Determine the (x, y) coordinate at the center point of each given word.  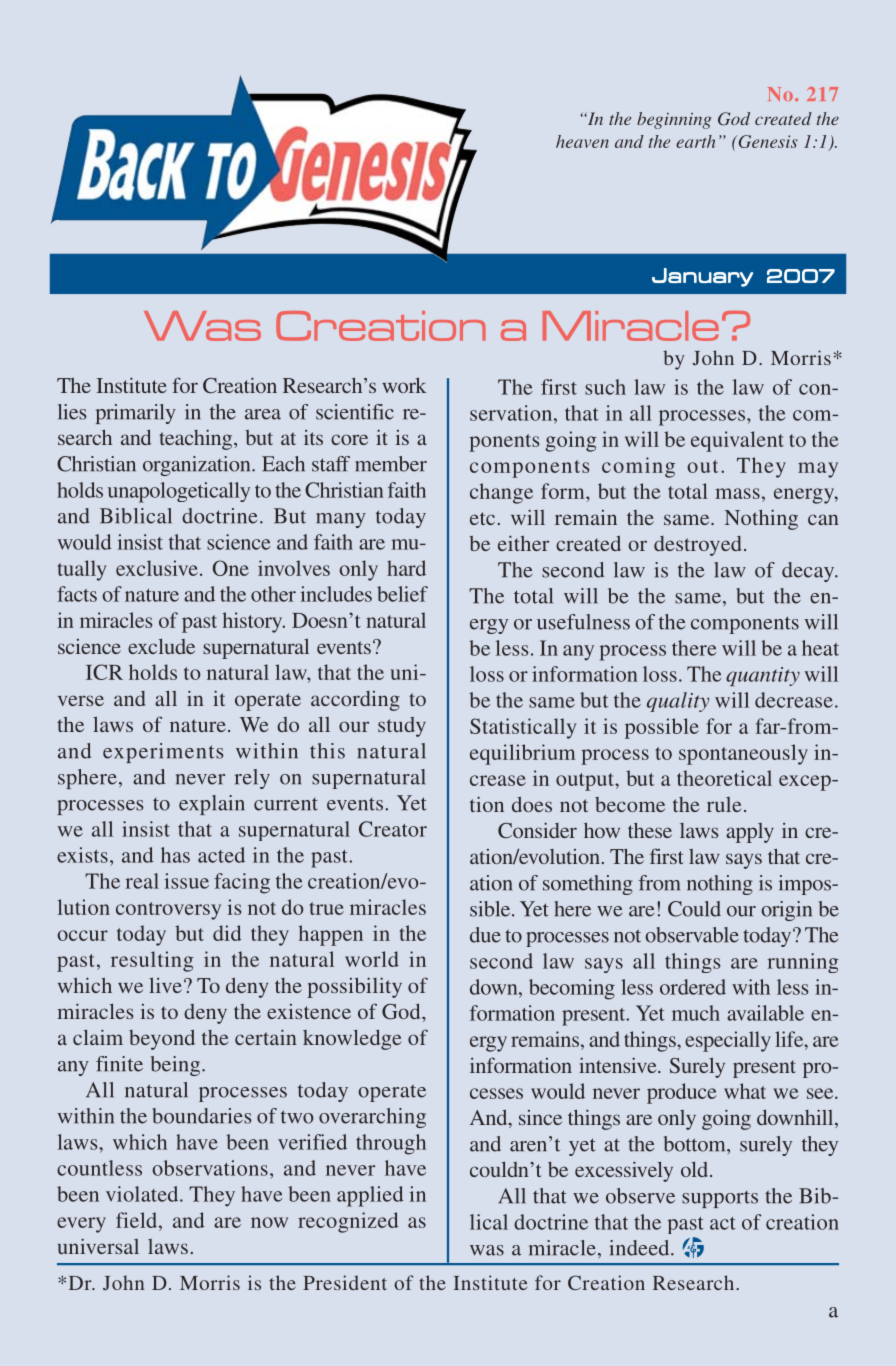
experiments (163, 753)
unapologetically (179, 492)
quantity (763, 676)
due (485, 935)
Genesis (767, 141)
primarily (136, 414)
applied (370, 1196)
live (165, 985)
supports (720, 1199)
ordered (693, 987)
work (404, 385)
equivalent (737, 441)
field (138, 1220)
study (402, 727)
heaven (582, 141)
